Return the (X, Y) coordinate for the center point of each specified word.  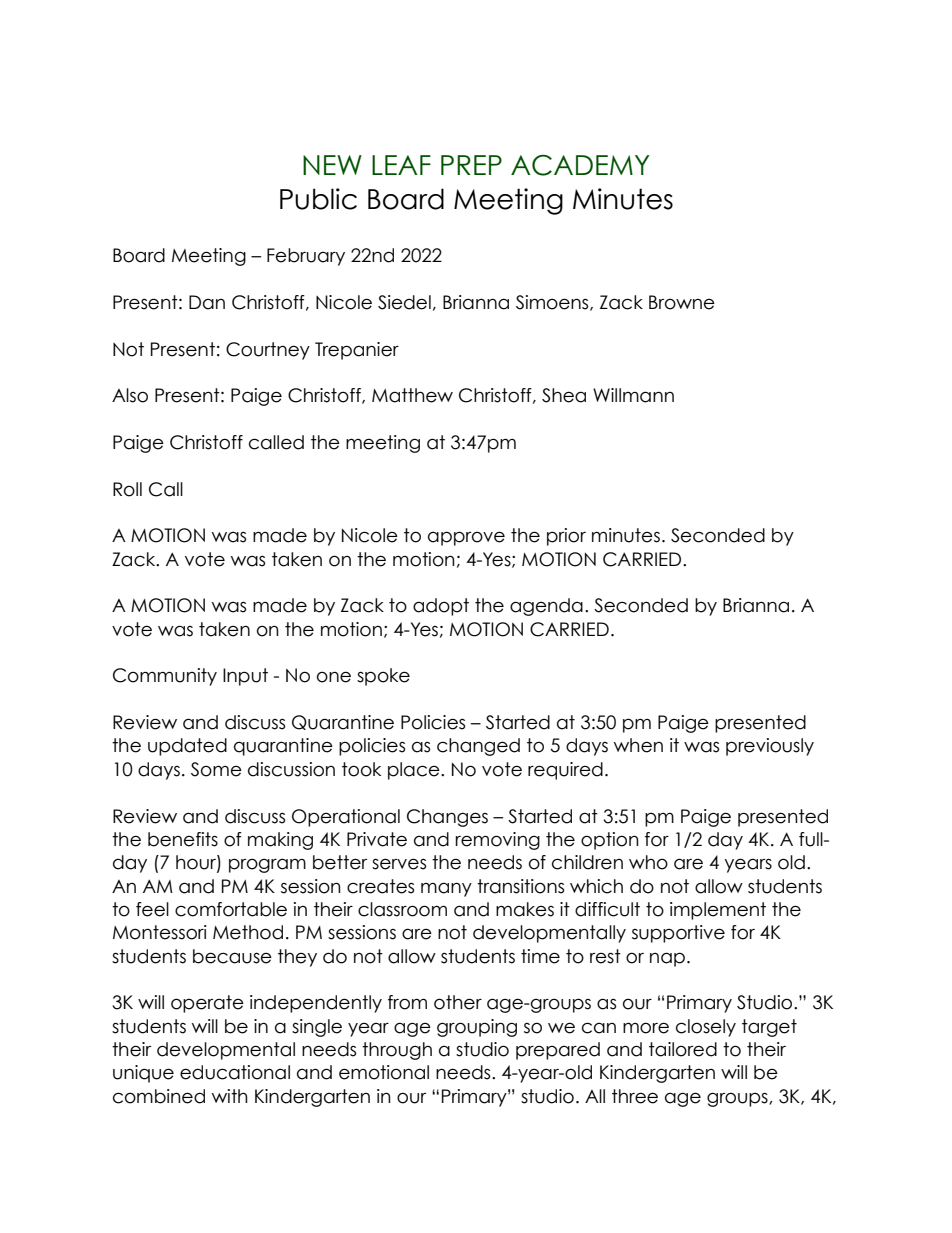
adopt (441, 607)
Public (318, 199)
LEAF (401, 165)
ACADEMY (580, 165)
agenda (546, 607)
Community (165, 677)
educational (235, 1072)
